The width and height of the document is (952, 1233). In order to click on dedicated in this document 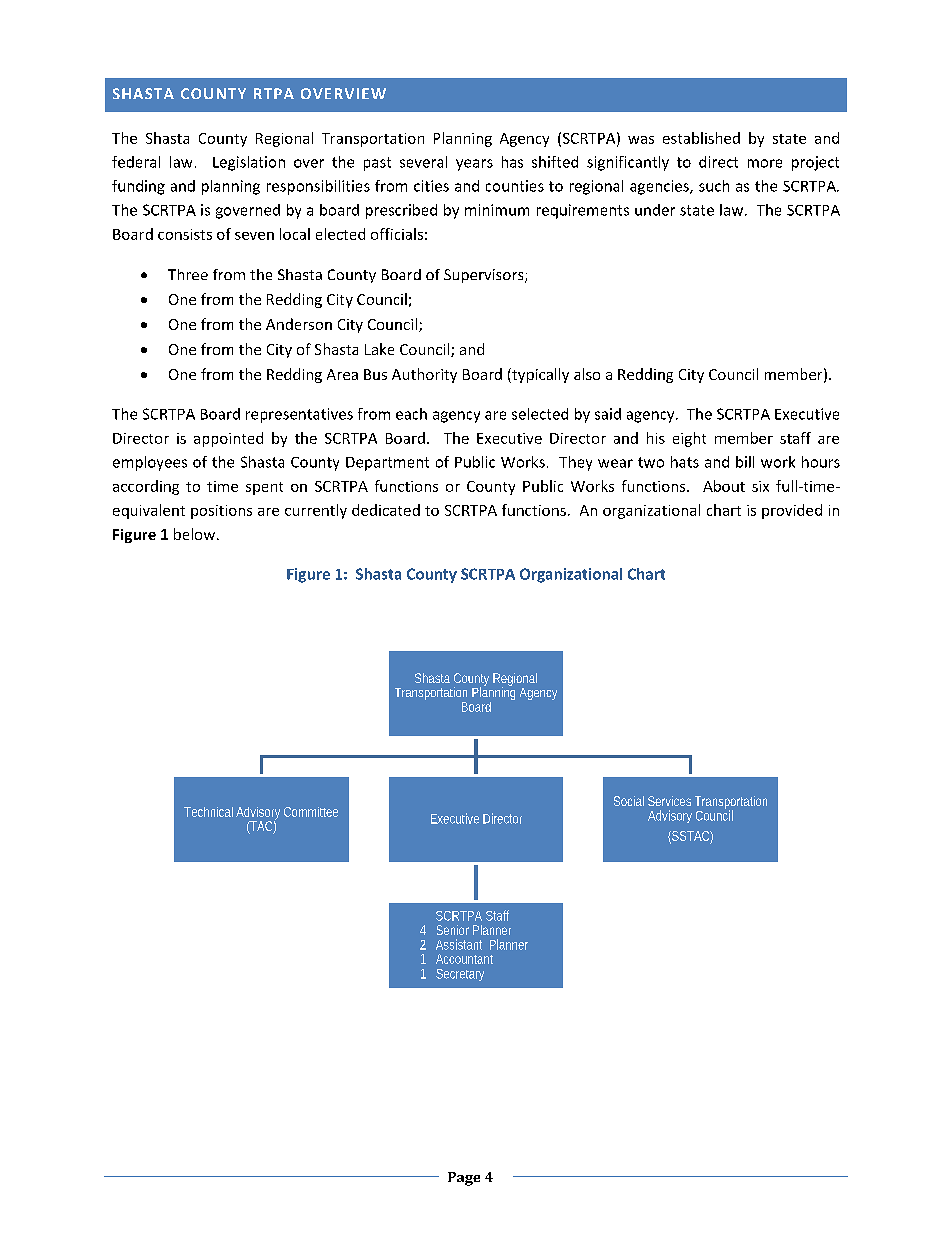, I will do `click(386, 510)`.
